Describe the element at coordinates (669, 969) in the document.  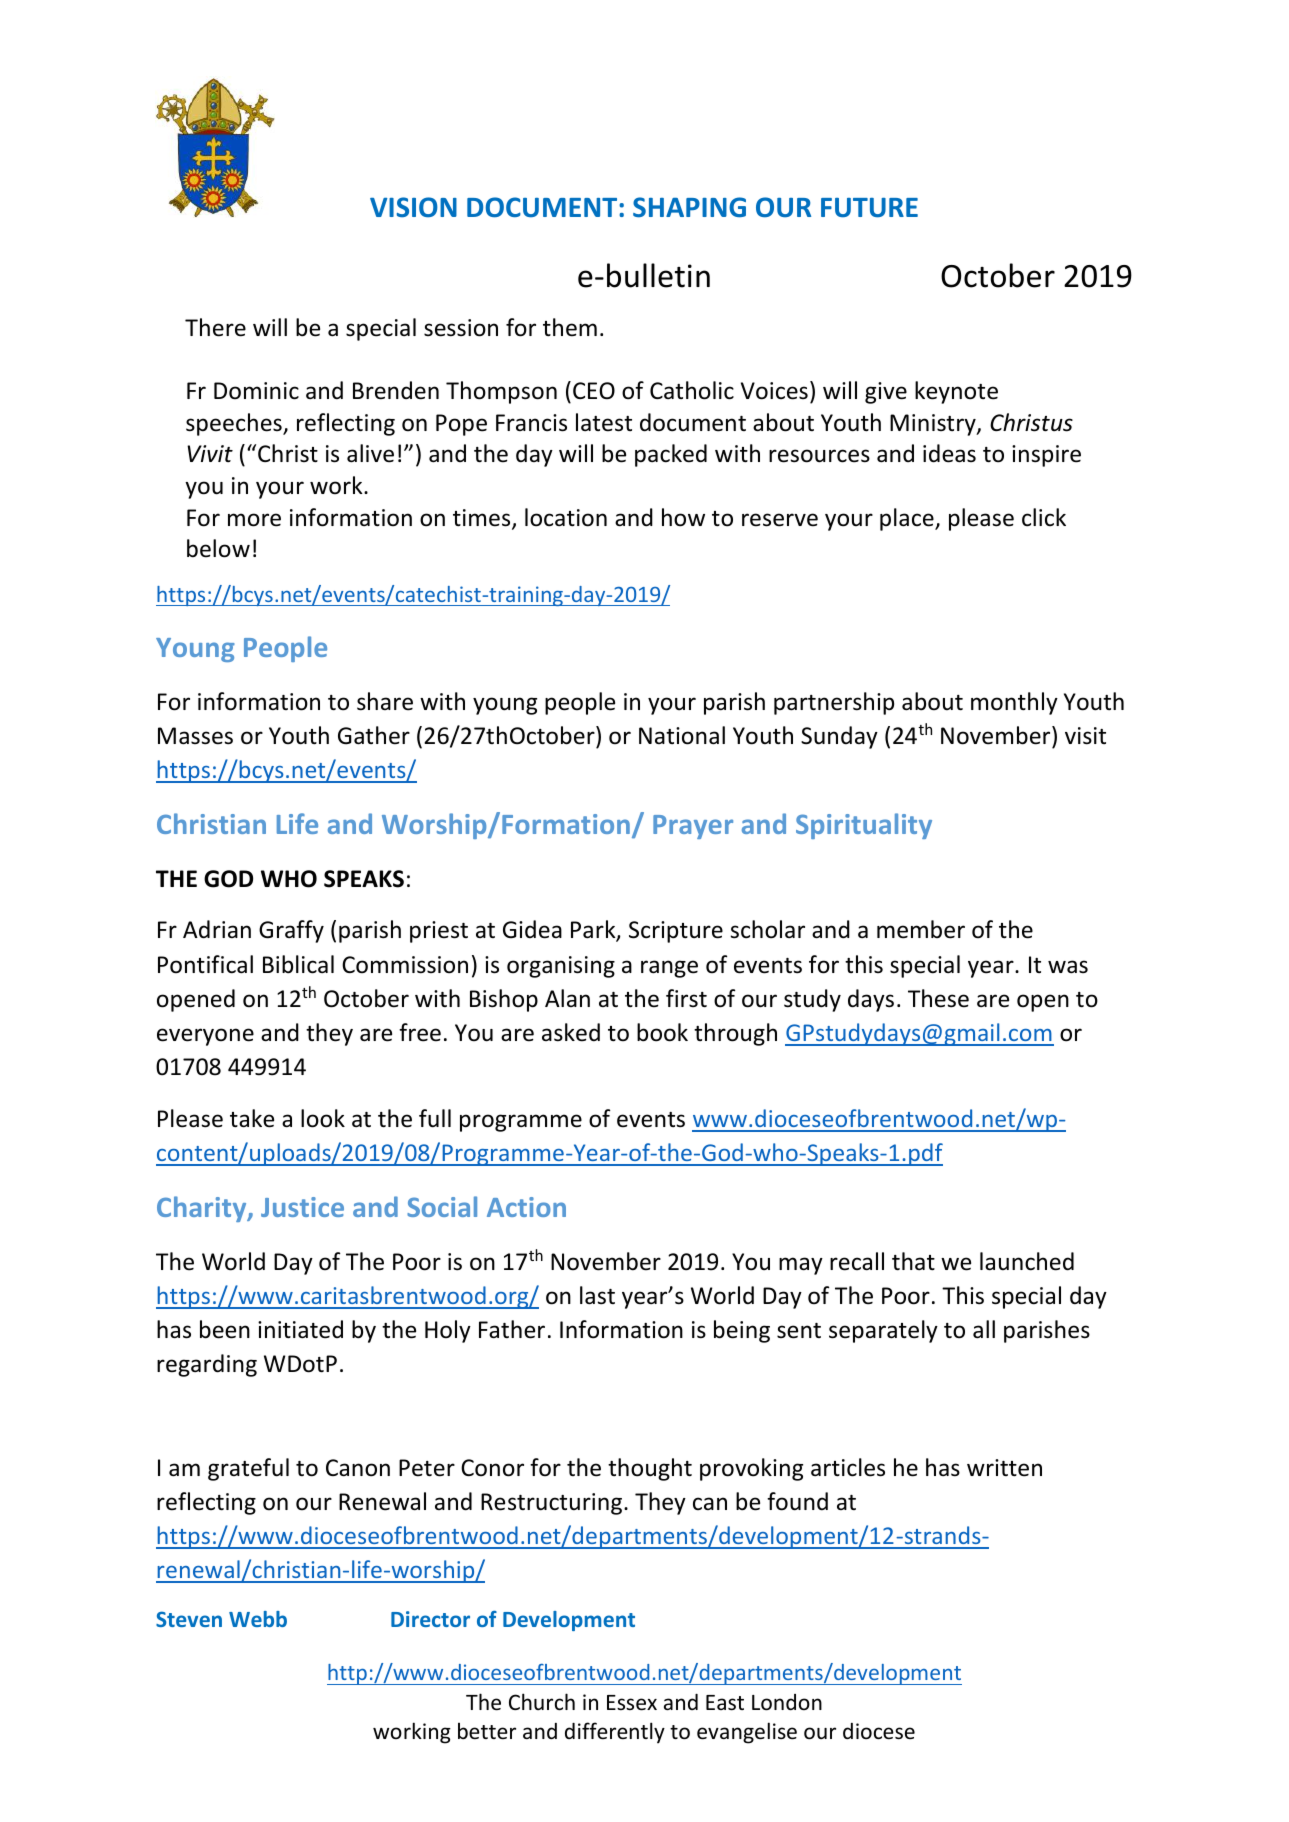
I see `range` at that location.
